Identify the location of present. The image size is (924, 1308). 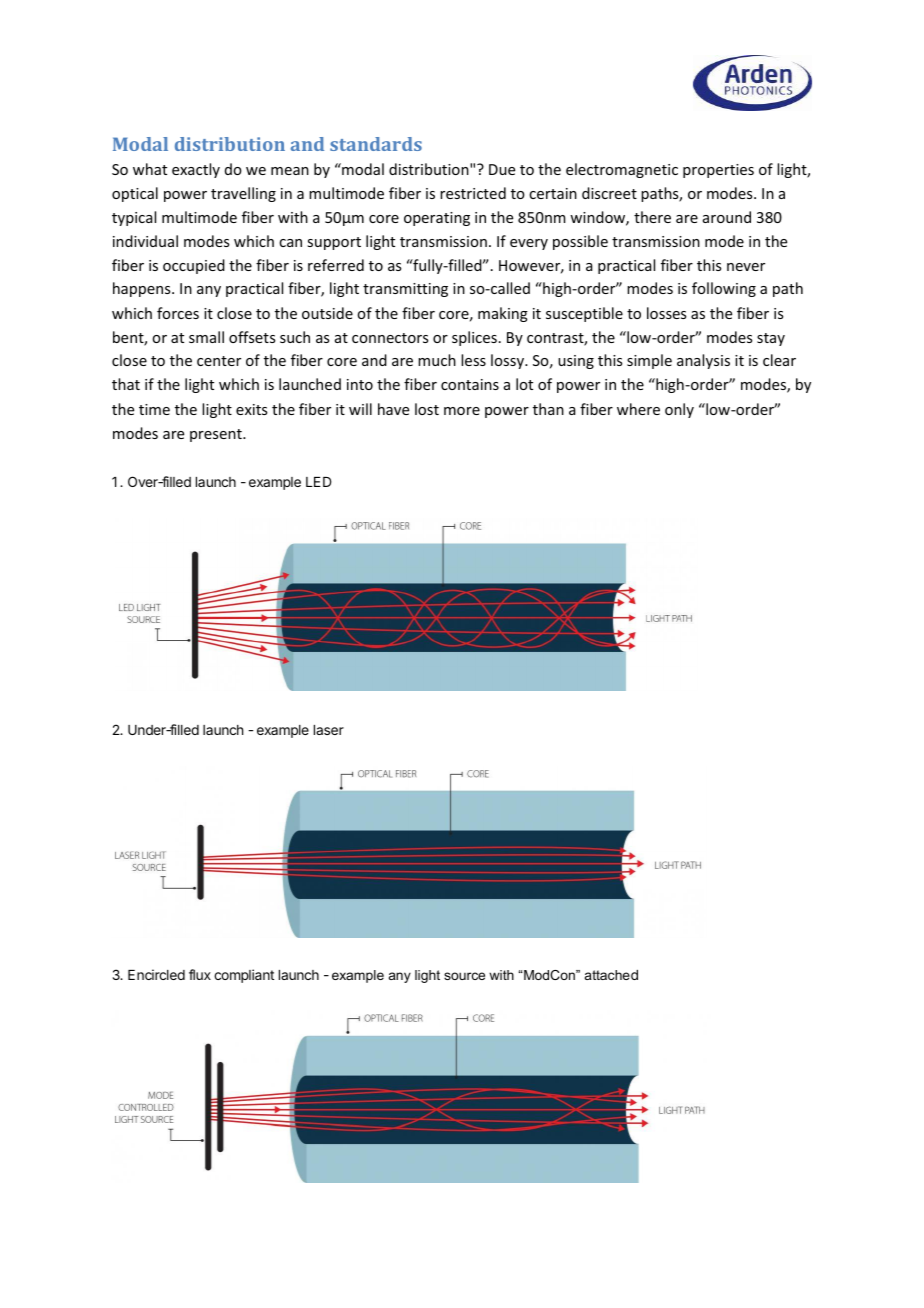
(217, 435).
